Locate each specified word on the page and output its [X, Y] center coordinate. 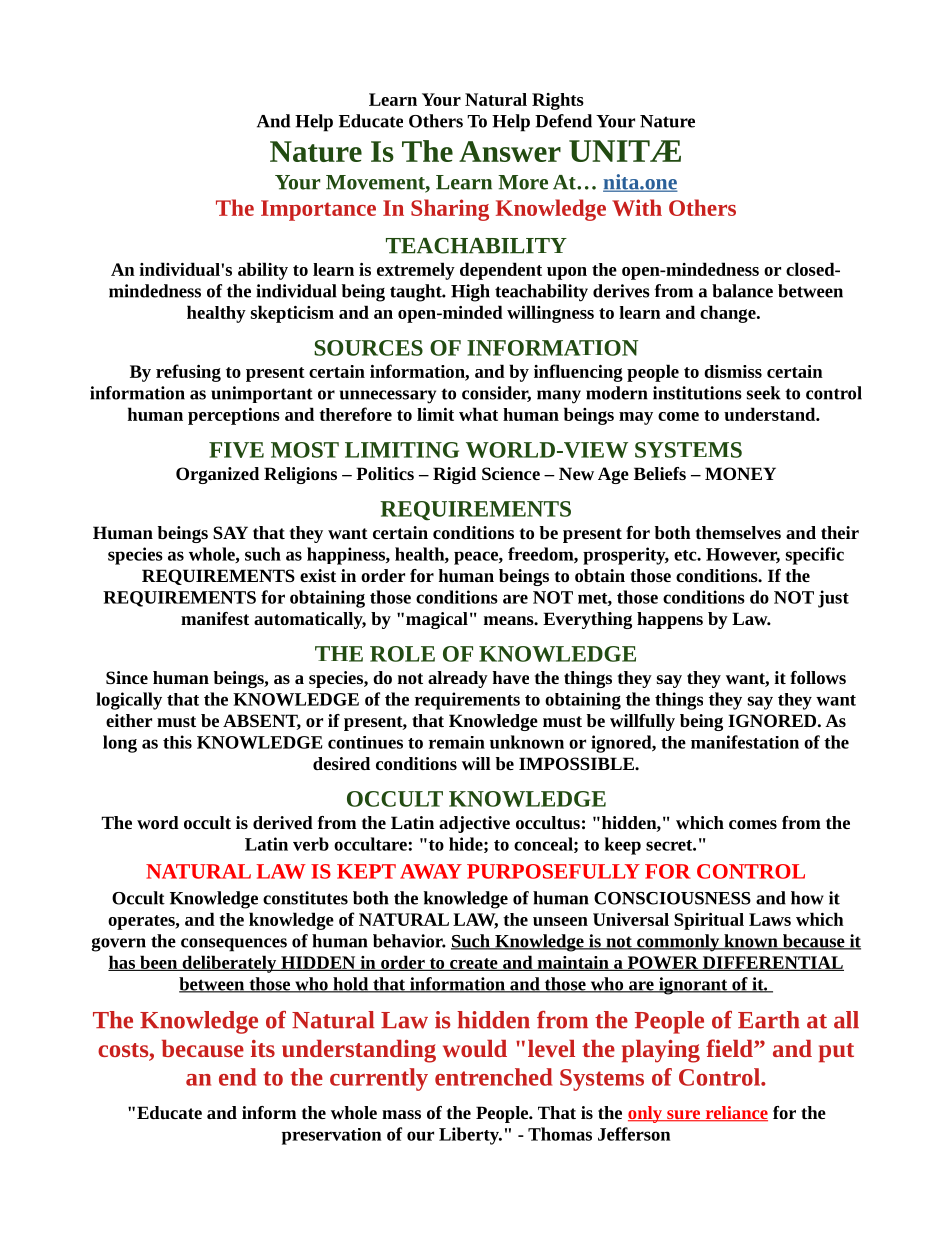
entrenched [493, 1077]
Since [127, 677]
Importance [318, 210]
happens [670, 620]
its [263, 1048]
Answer [510, 151]
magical [437, 620]
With [637, 207]
